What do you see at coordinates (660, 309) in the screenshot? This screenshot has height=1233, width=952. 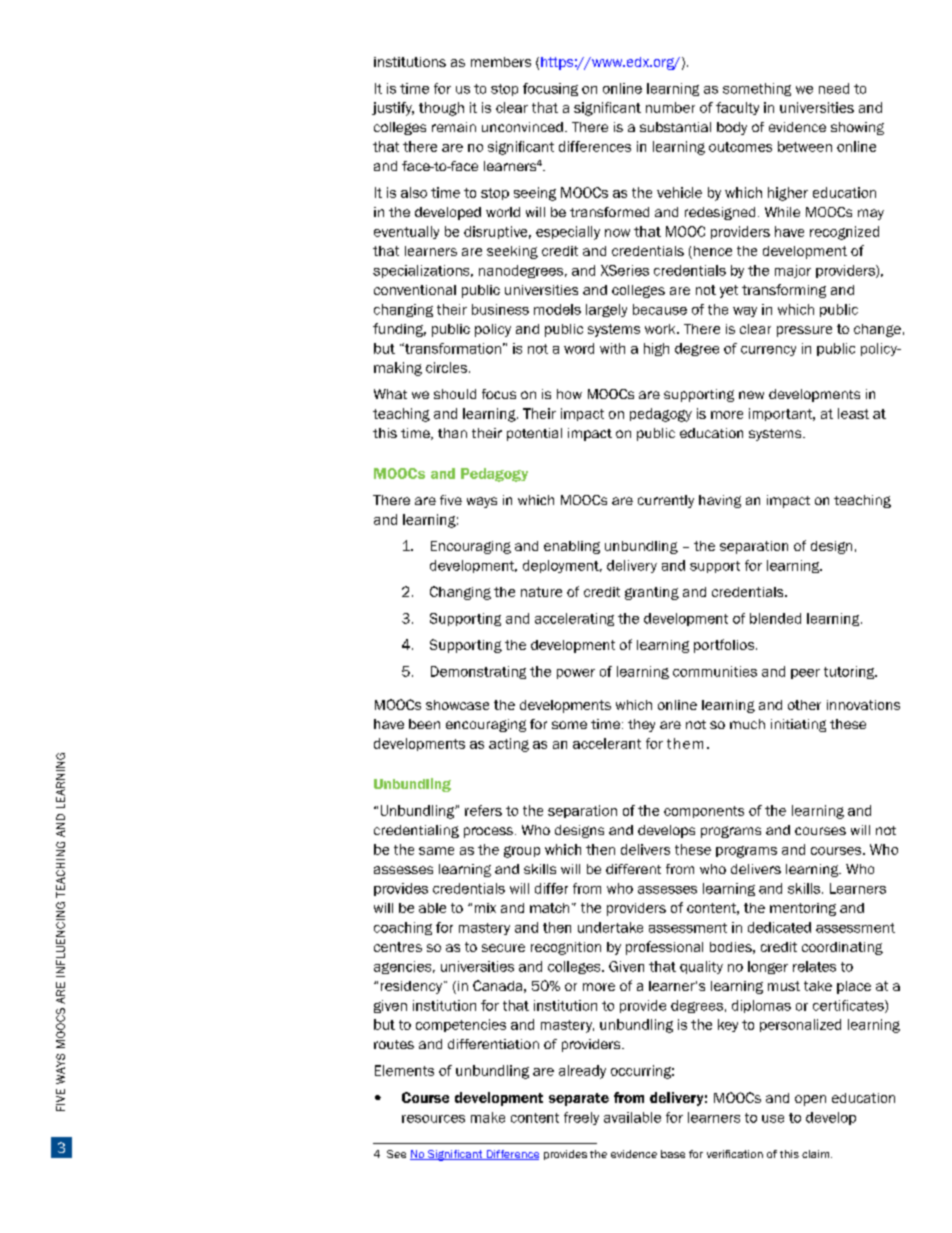 I see `because` at bounding box center [660, 309].
